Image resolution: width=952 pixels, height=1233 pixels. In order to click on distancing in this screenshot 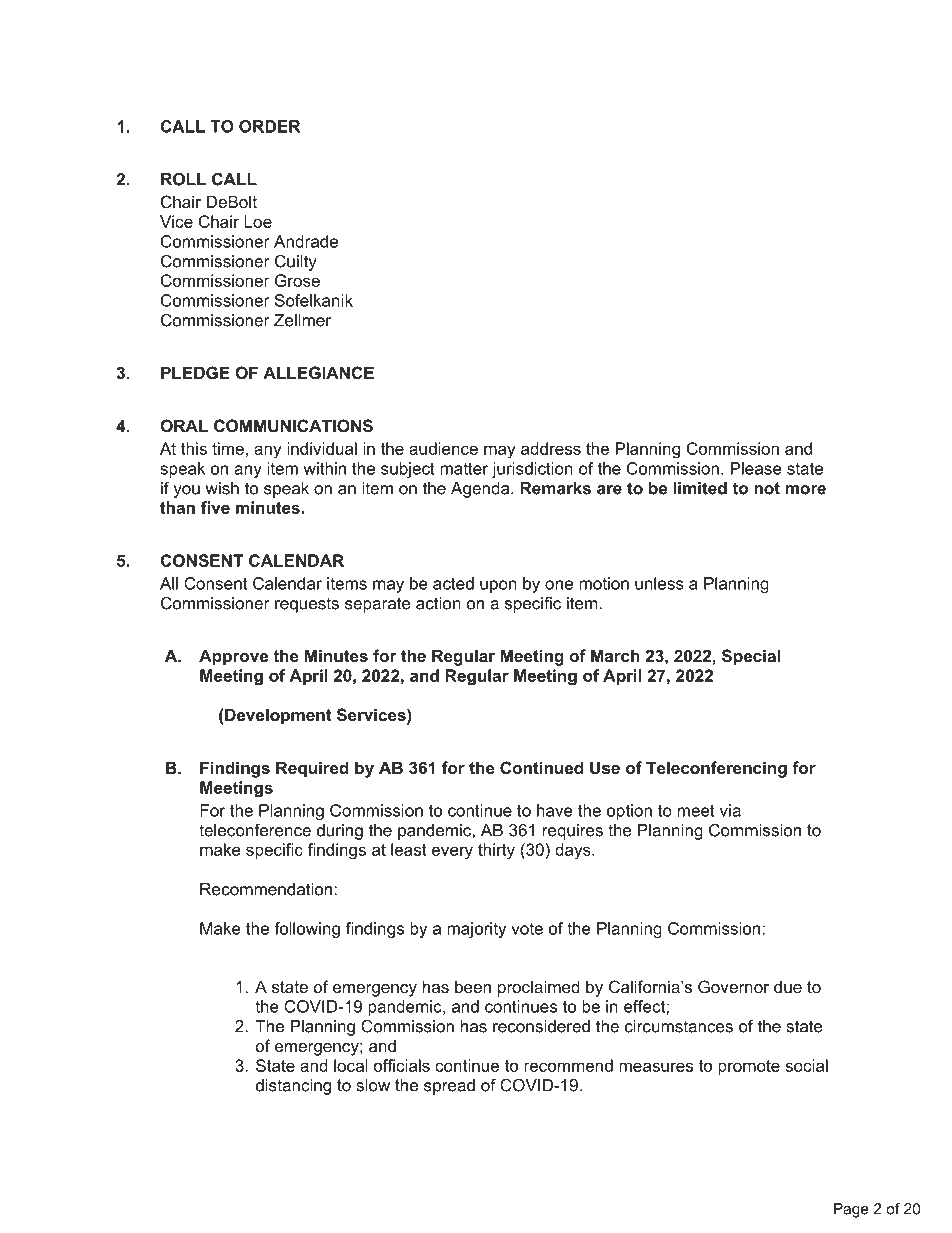, I will do `click(293, 1087)`.
